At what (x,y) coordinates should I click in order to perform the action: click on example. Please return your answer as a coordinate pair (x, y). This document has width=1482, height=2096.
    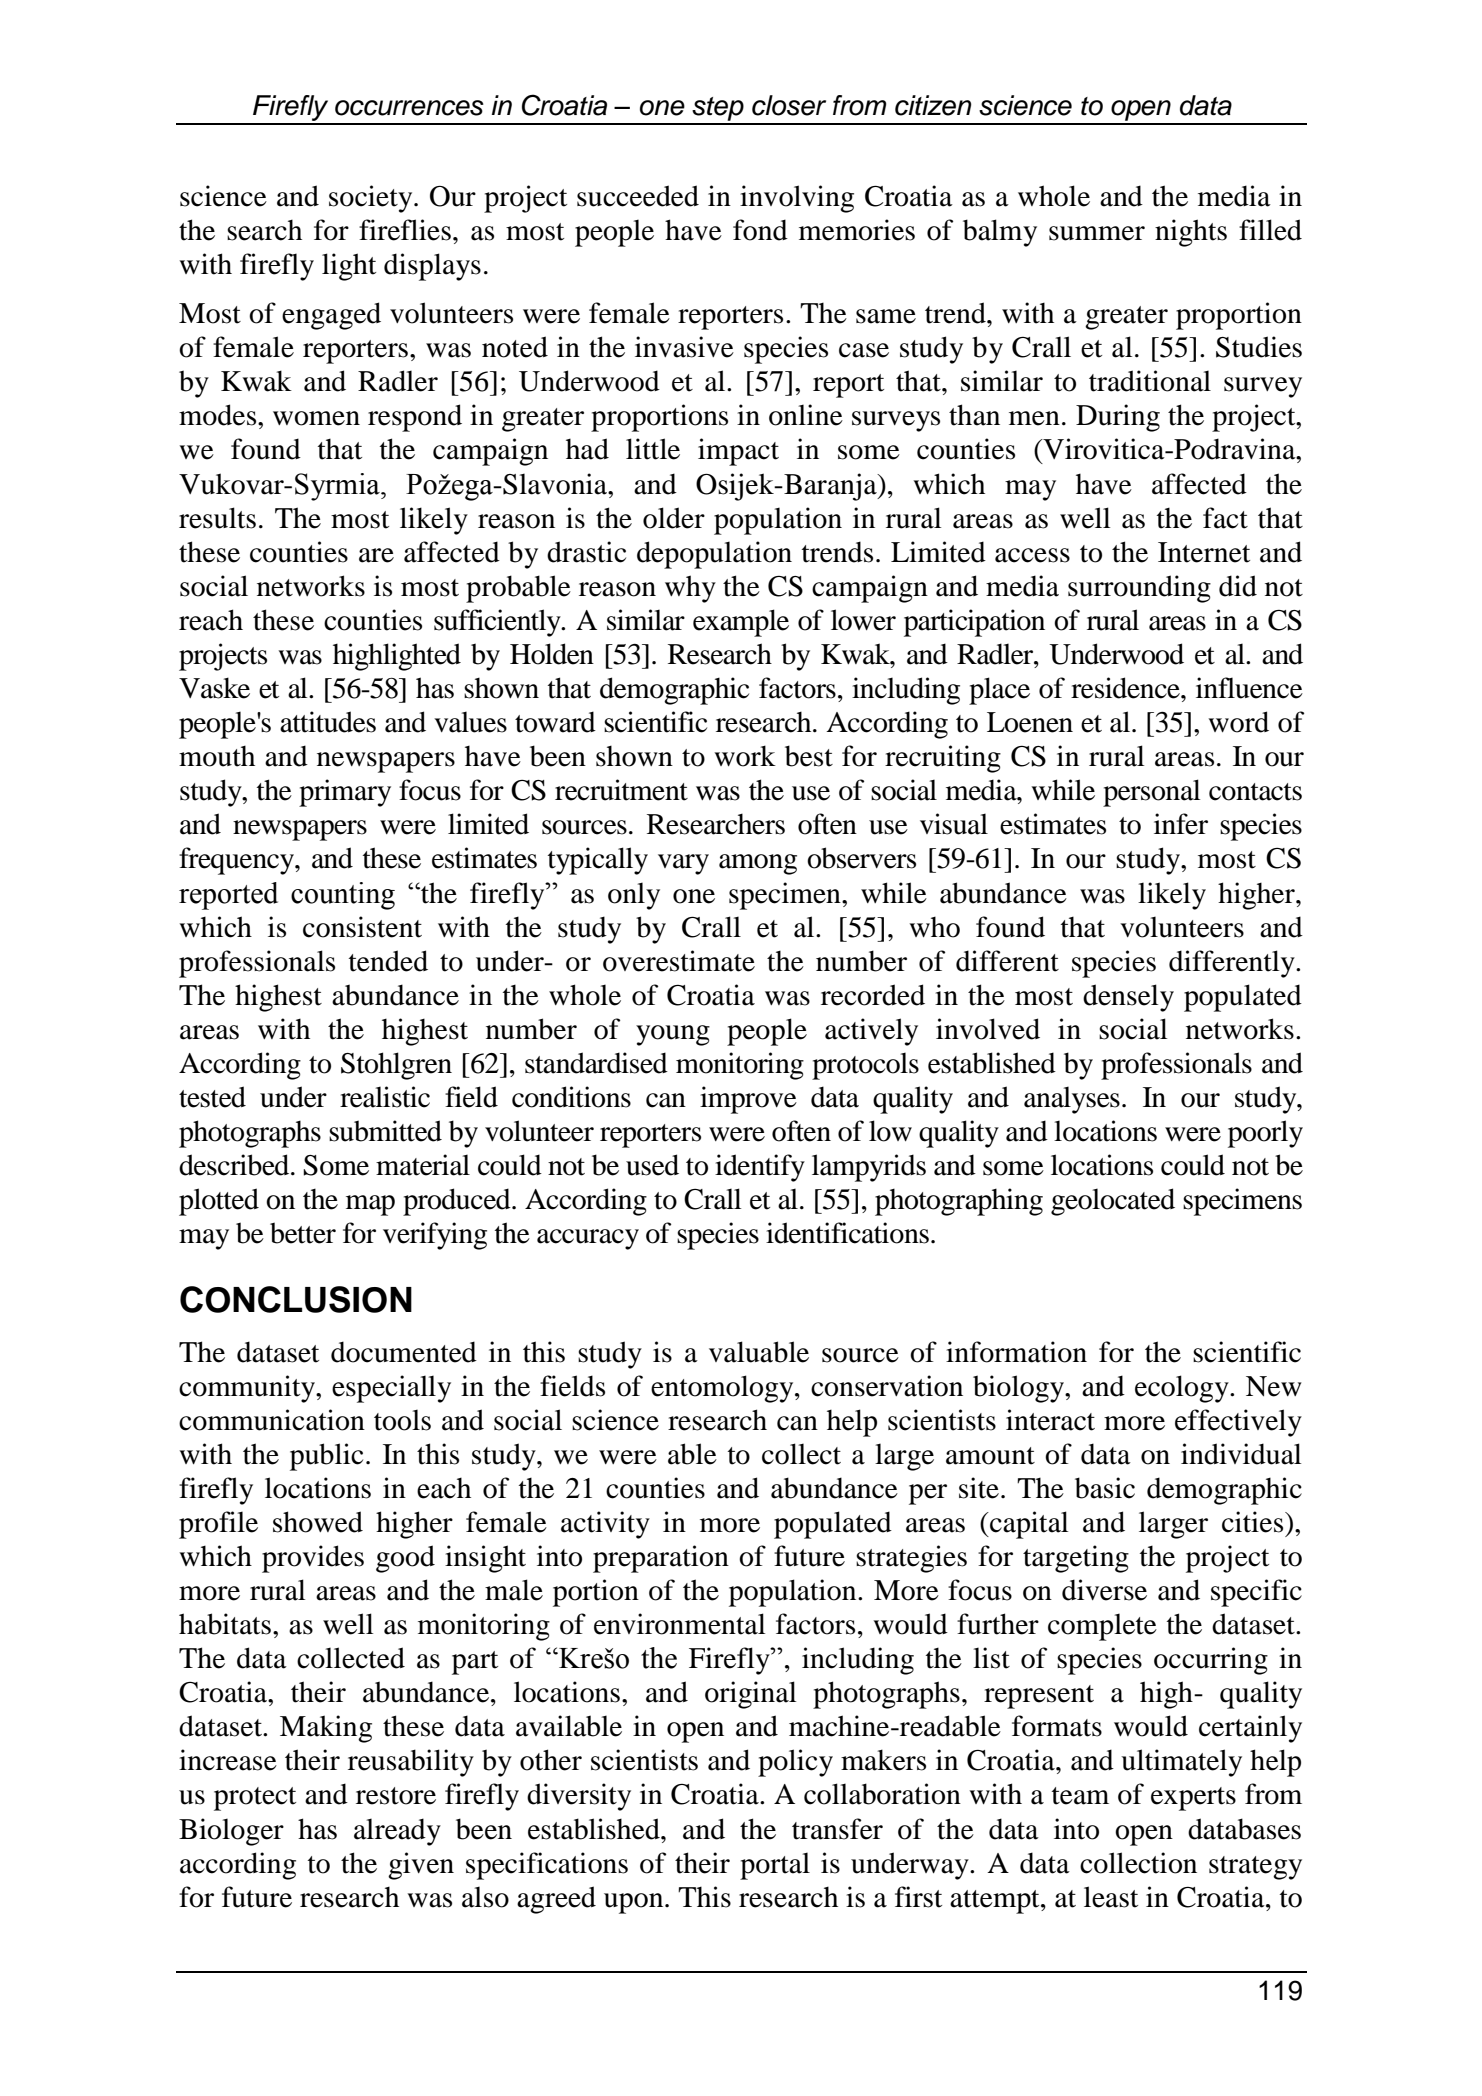
    Looking at the image, I should click on (741, 623).
